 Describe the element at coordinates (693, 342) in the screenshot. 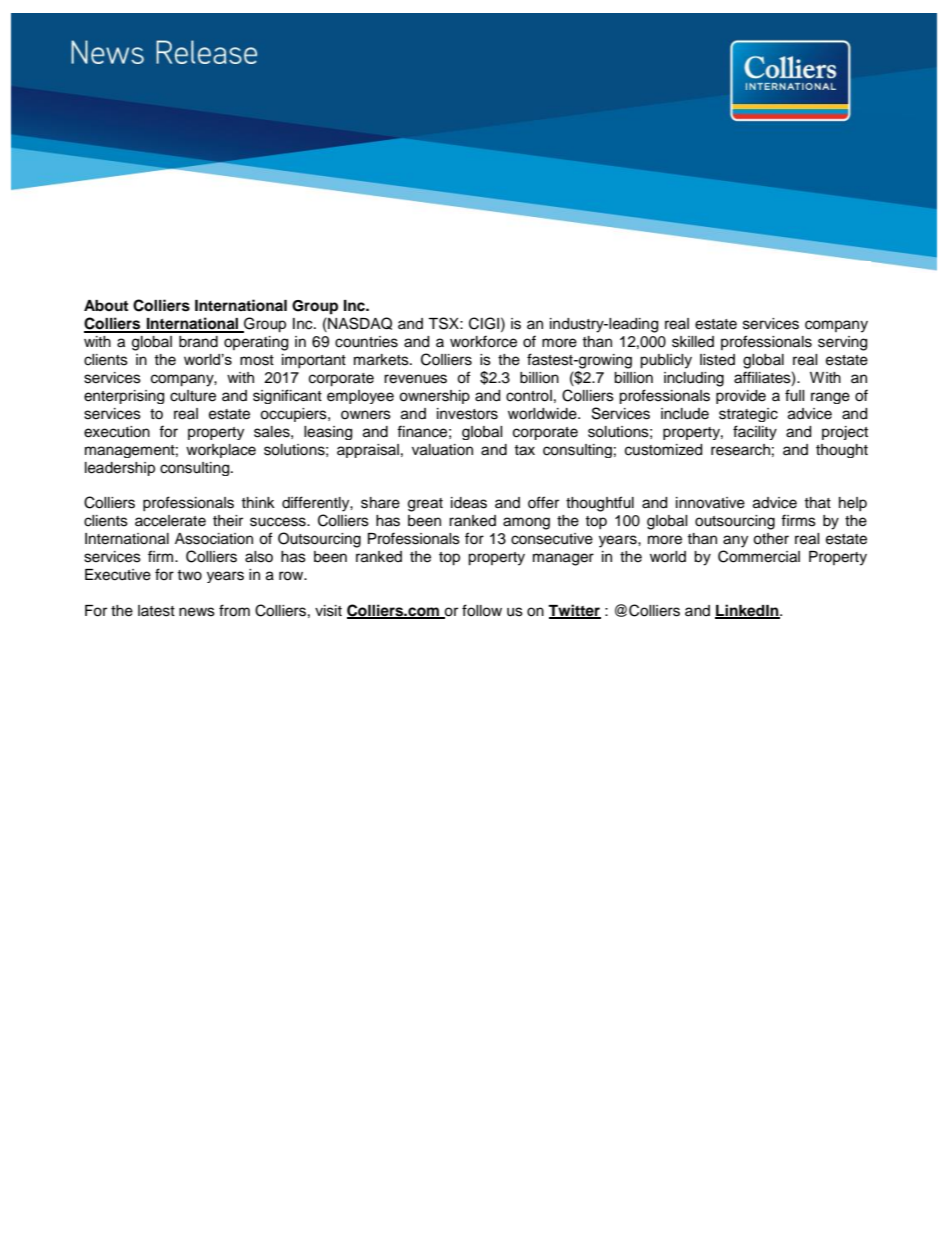

I see `skilled` at that location.
